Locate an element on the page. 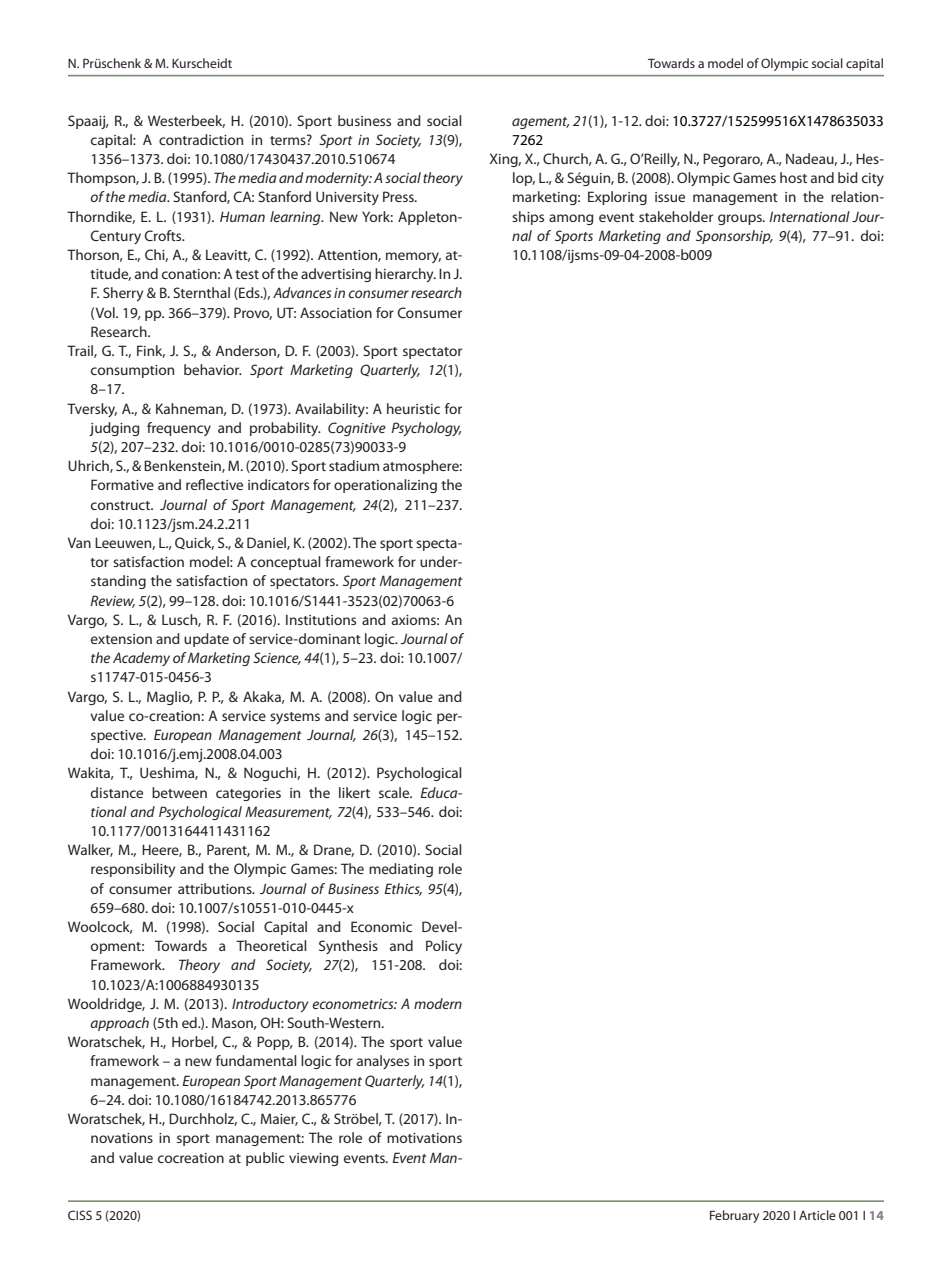  motivations is located at coordinates (424, 1138).
